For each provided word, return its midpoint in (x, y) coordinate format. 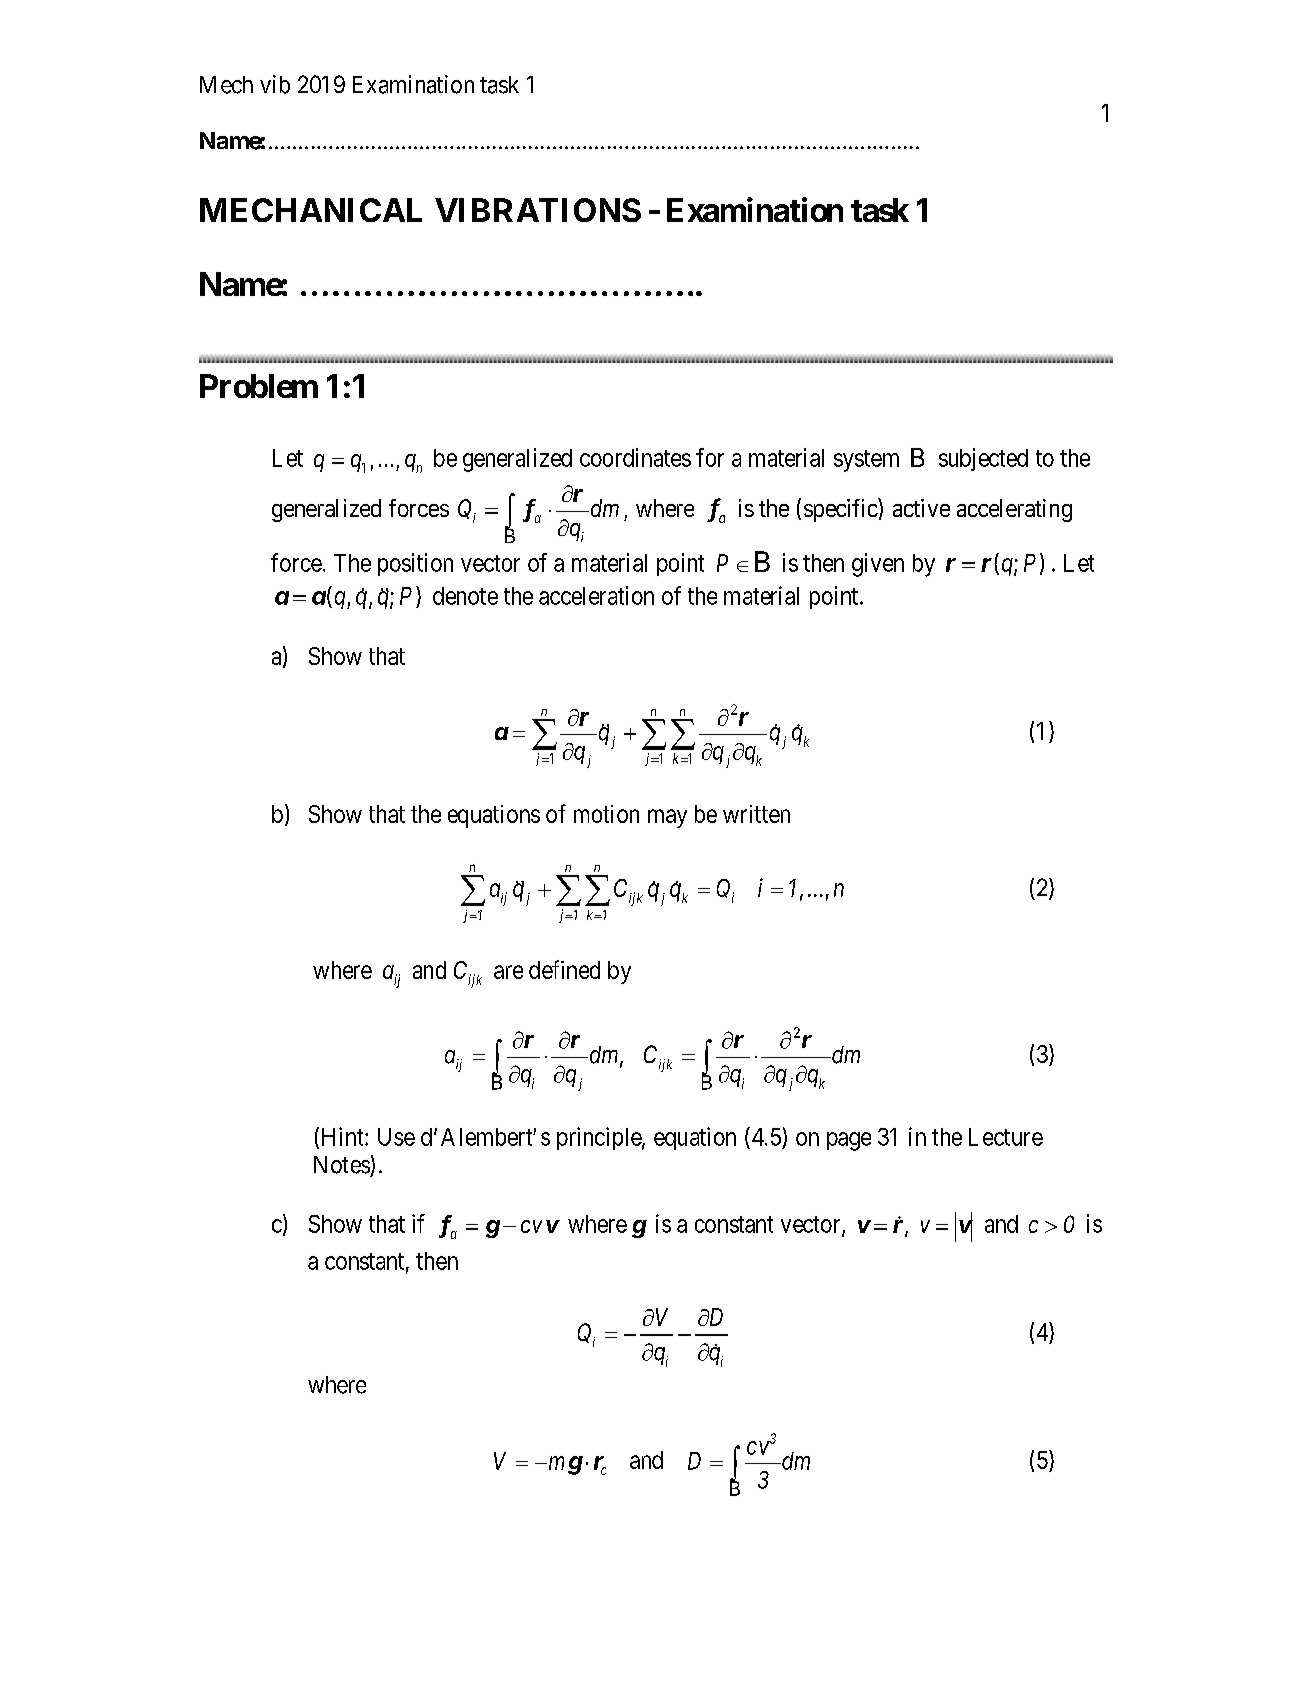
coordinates (635, 457)
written (756, 814)
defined (564, 969)
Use (396, 1137)
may (667, 818)
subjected (983, 459)
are (508, 972)
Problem (259, 386)
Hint (344, 1136)
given (878, 565)
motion (606, 814)
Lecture (1006, 1137)
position (415, 564)
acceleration (596, 595)
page (849, 1141)
